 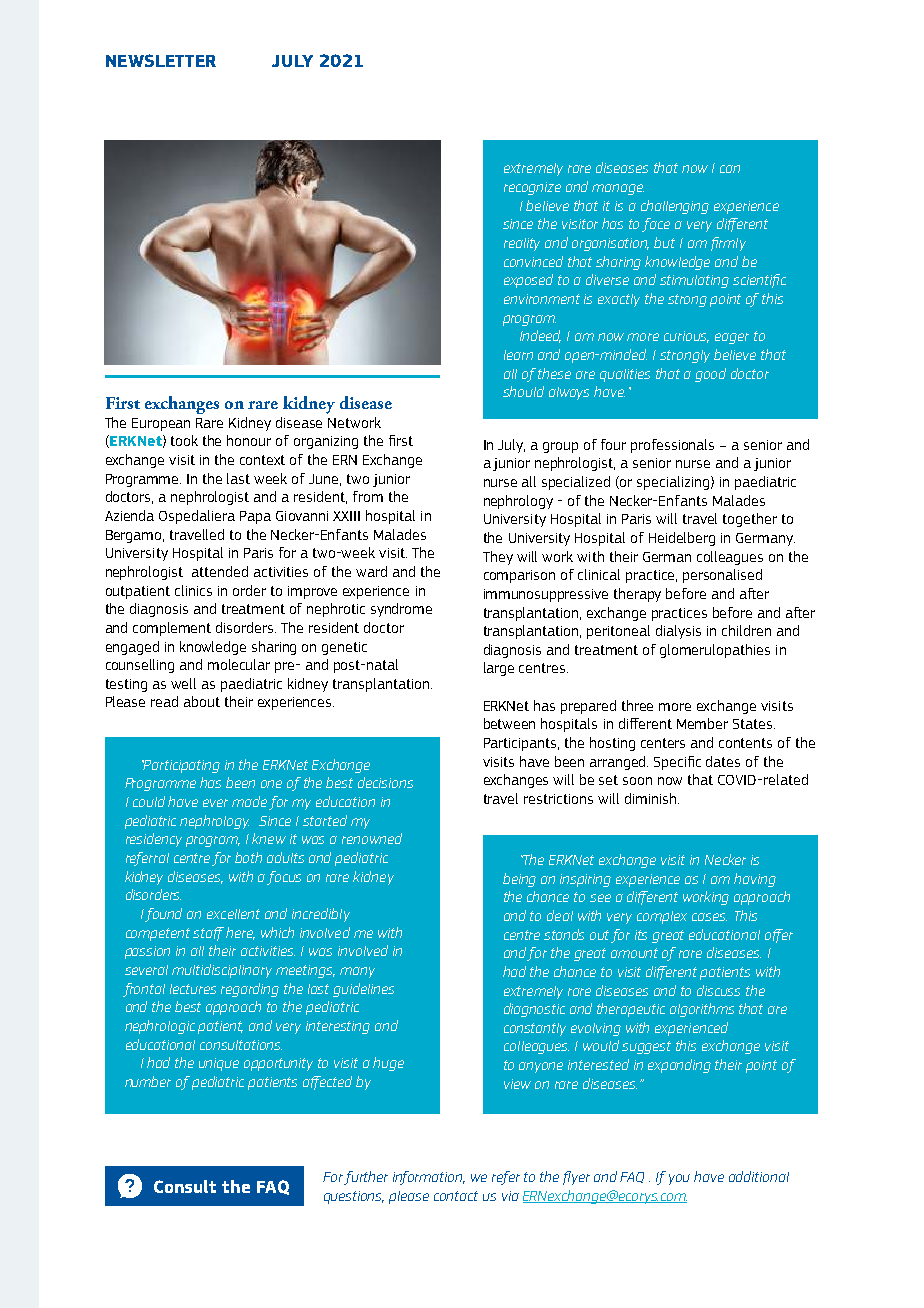 What do you see at coordinates (730, 169) in the document?
I see `can` at bounding box center [730, 169].
